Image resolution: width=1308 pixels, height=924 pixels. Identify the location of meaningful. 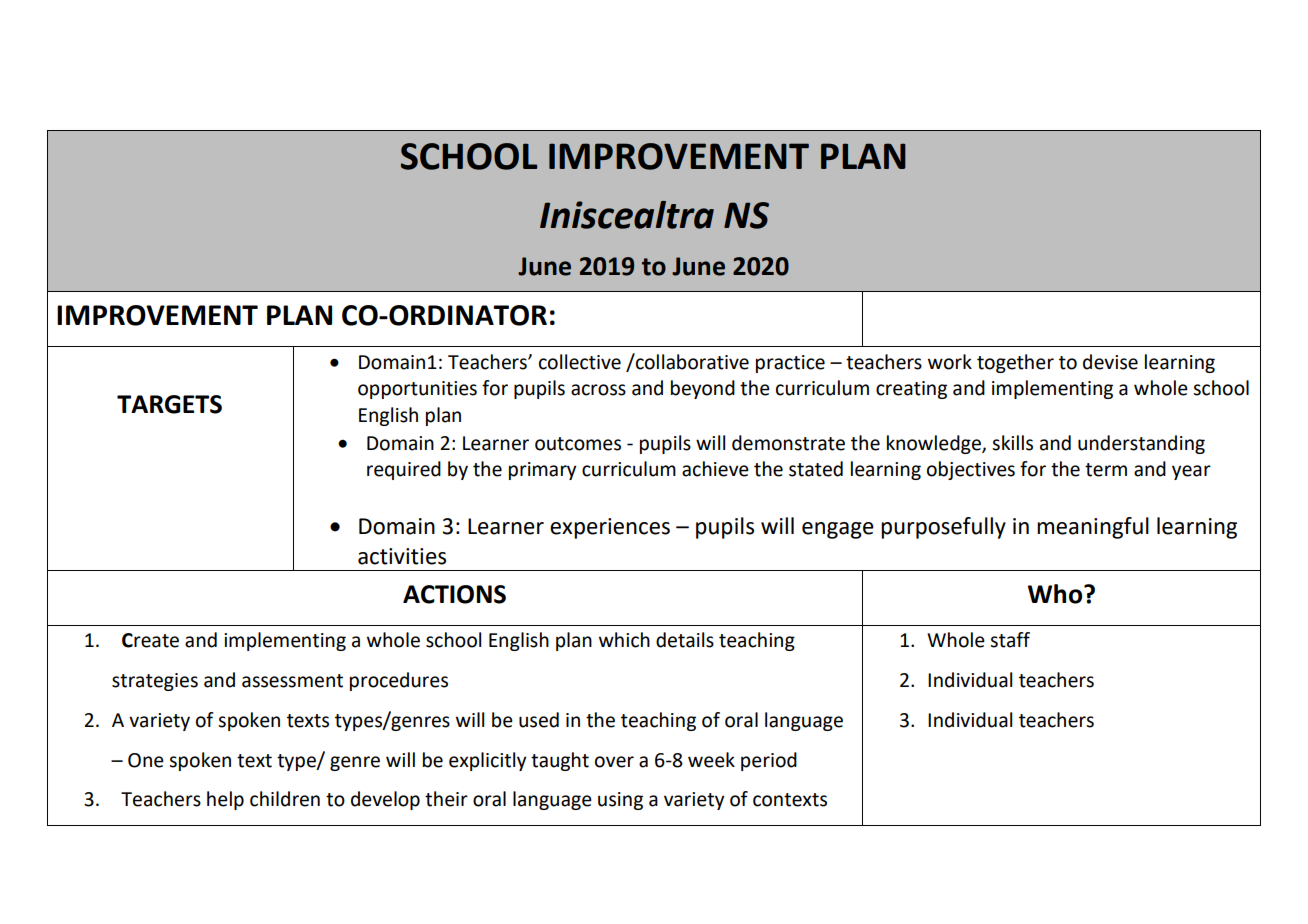
(1093, 528).
